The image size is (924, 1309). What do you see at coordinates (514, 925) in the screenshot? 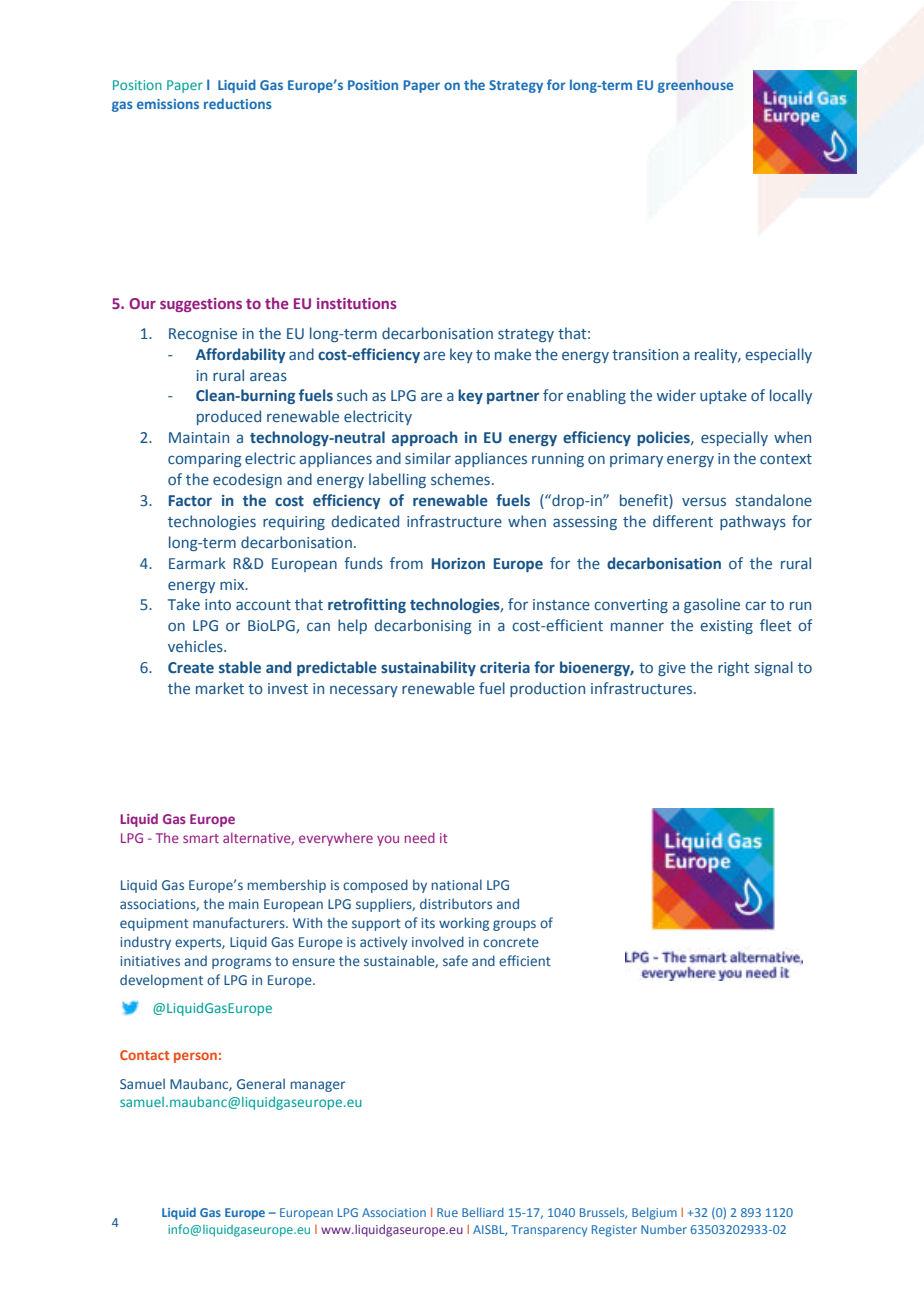
I see `groups` at bounding box center [514, 925].
